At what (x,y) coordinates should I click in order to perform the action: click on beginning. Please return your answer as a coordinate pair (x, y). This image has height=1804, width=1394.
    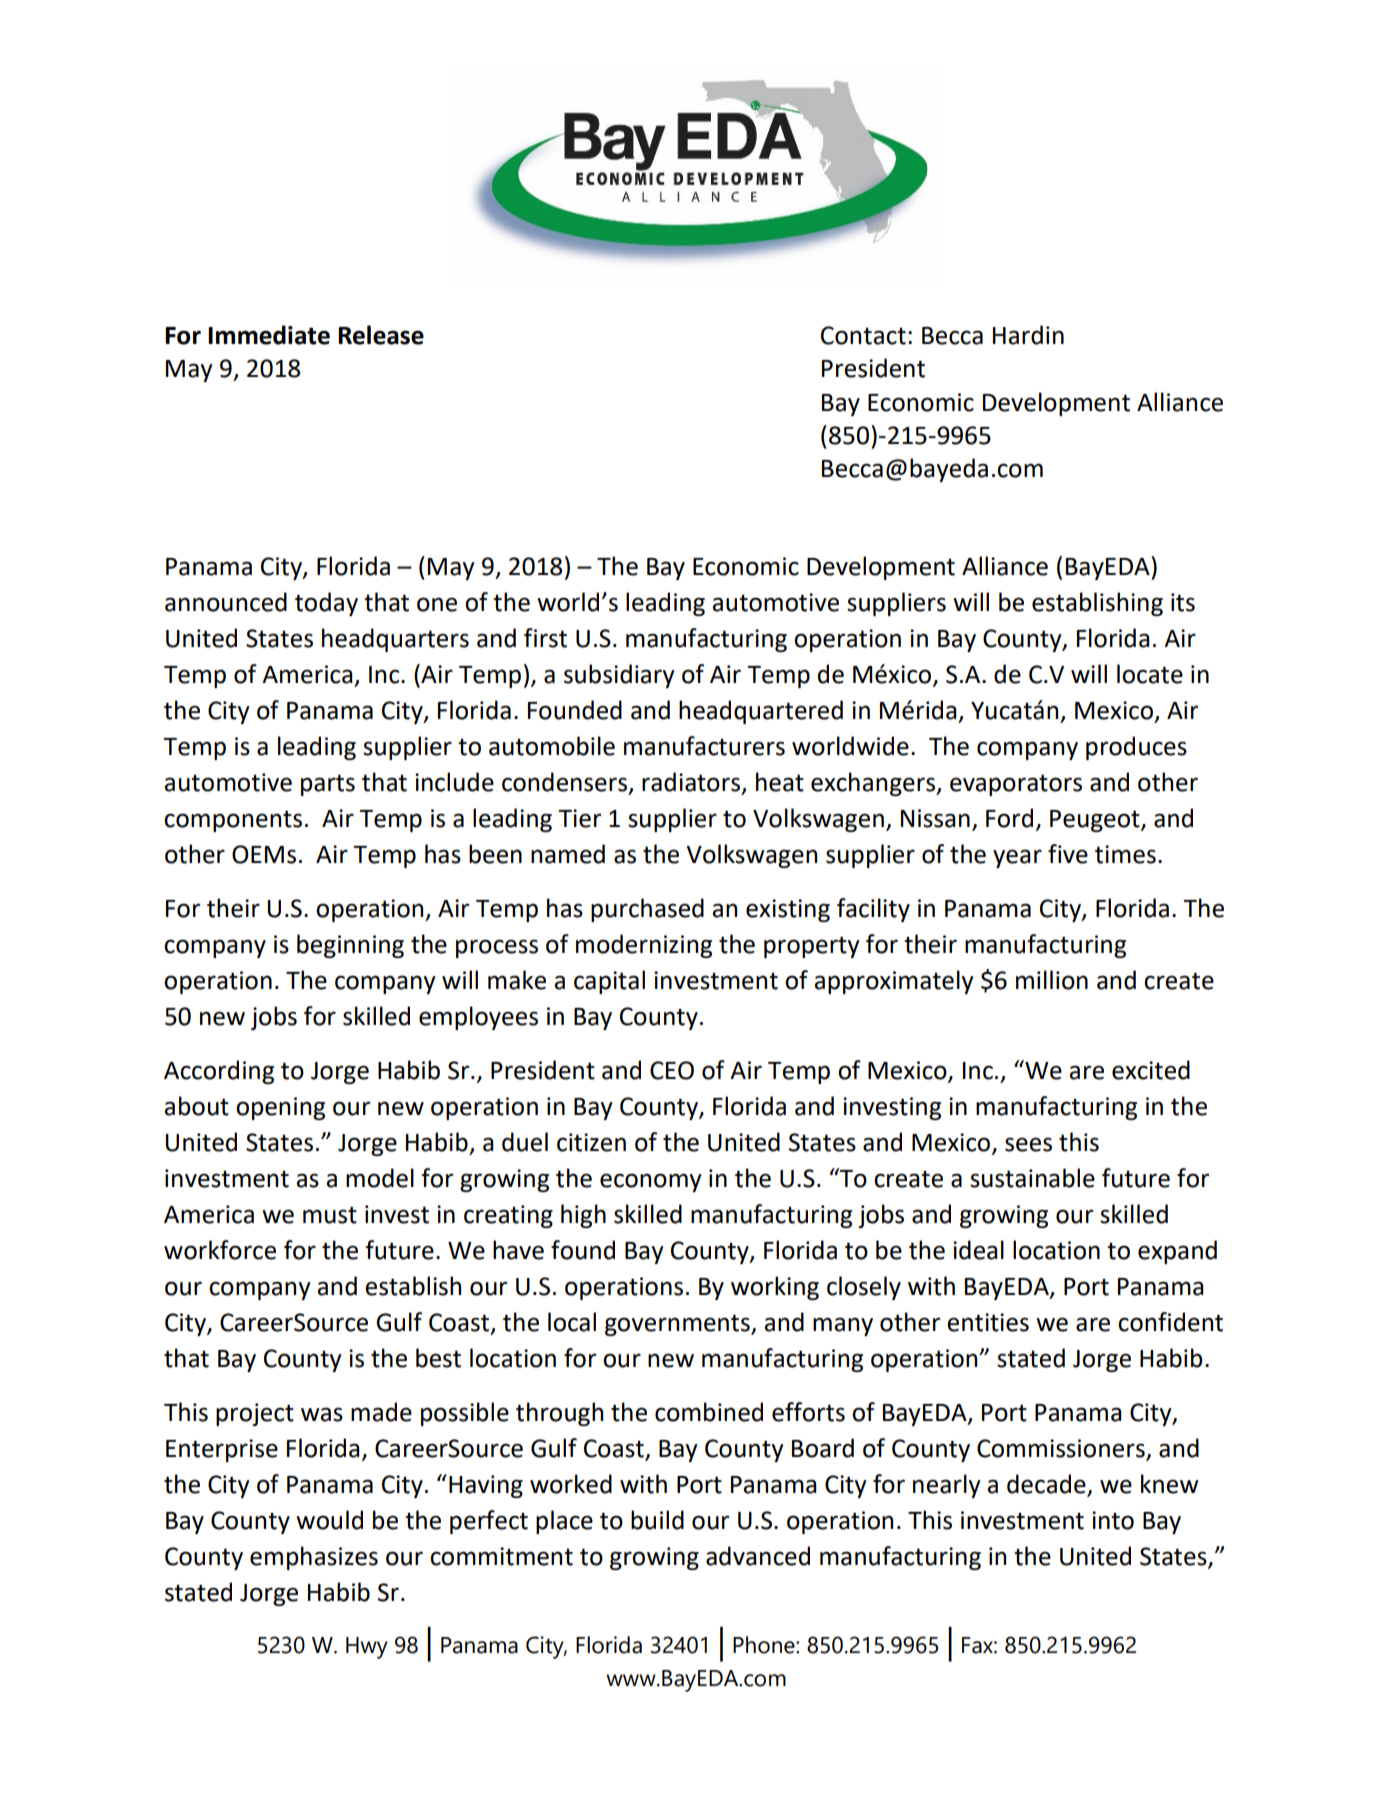
    Looking at the image, I should click on (350, 946).
